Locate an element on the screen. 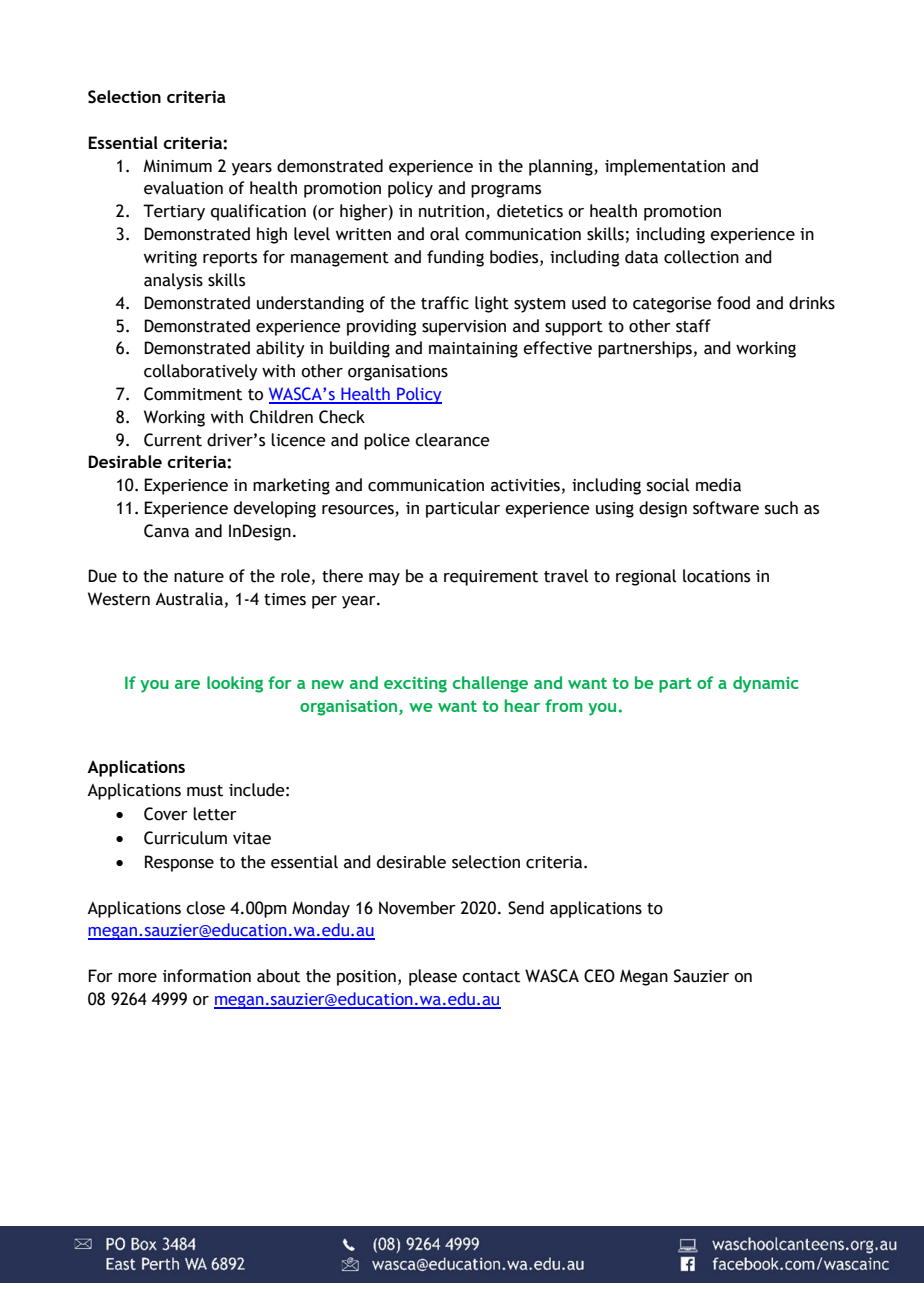 Image resolution: width=924 pixels, height=1308 pixels. challenge is located at coordinates (490, 684).
